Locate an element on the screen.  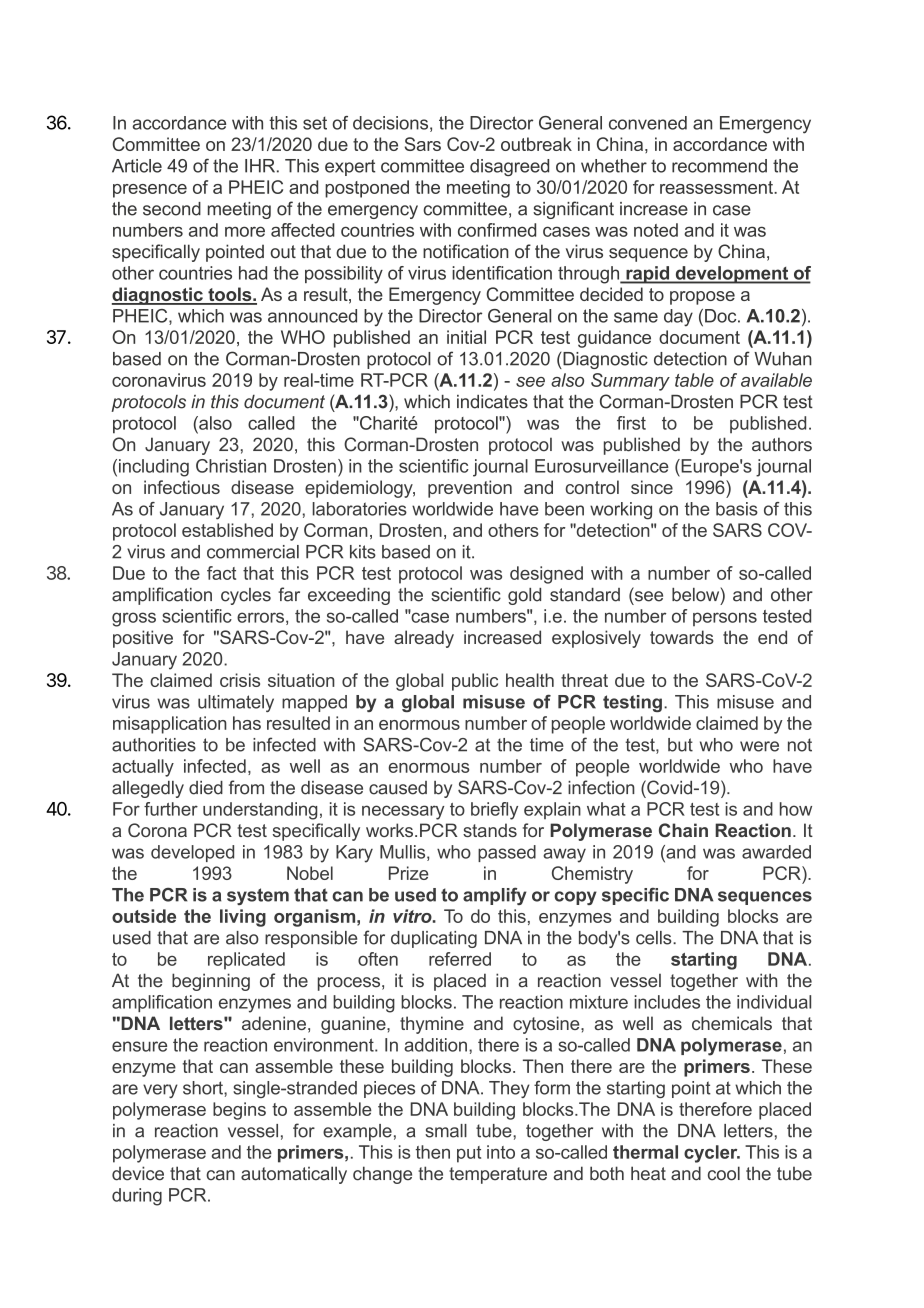
cells is located at coordinates (655, 938).
